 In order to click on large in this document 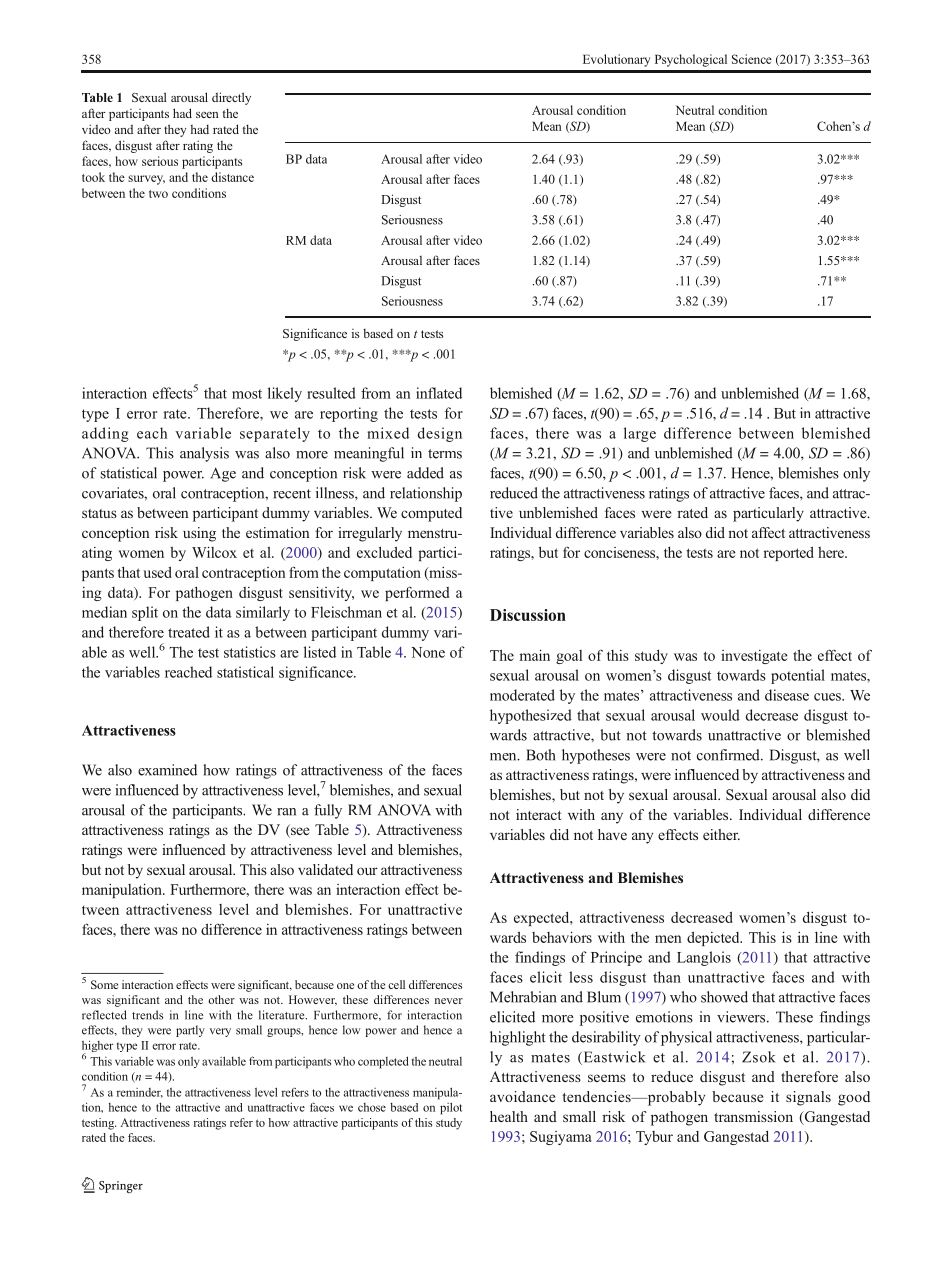, I will do `click(640, 434)`.
